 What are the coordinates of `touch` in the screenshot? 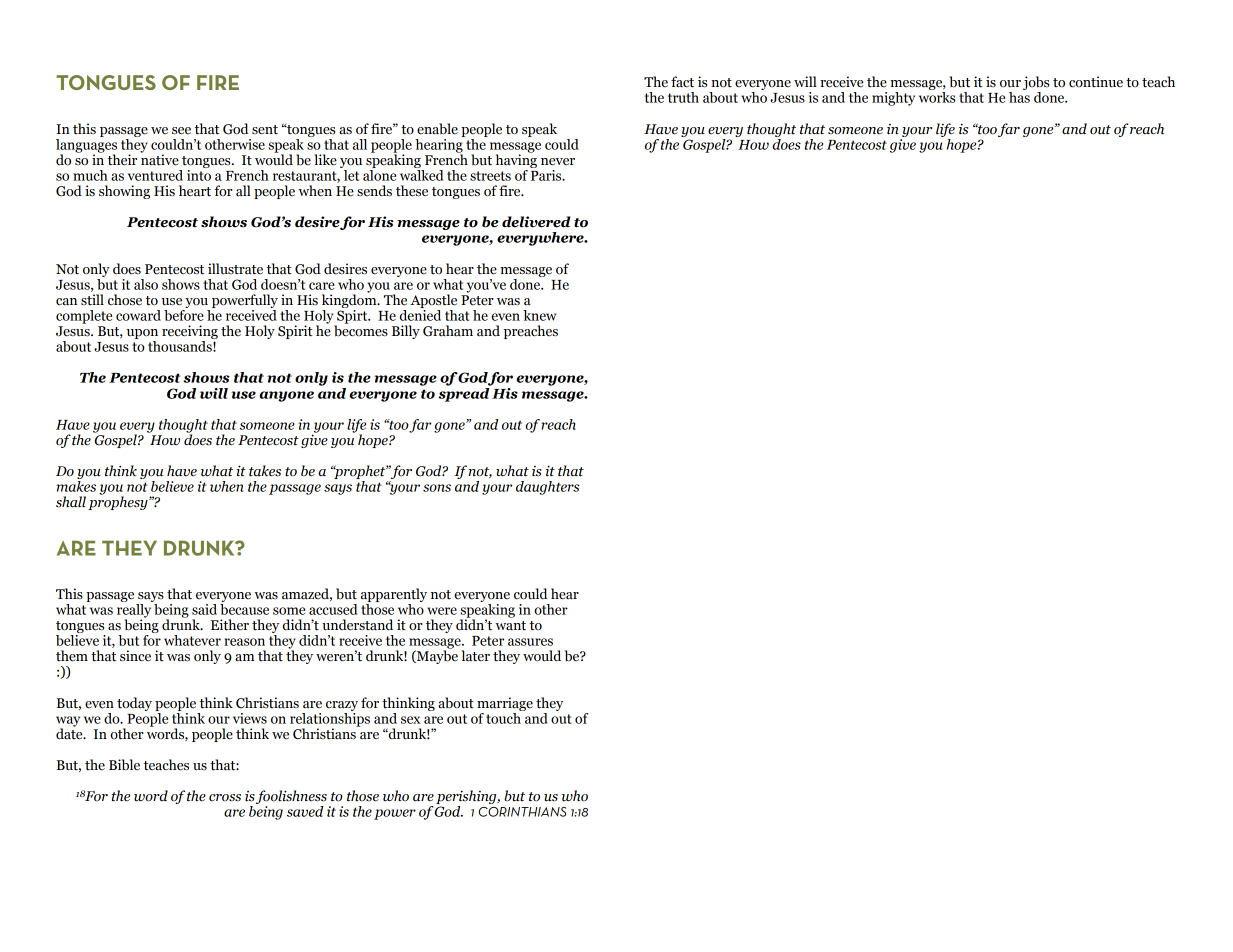 It's located at (504, 717).
